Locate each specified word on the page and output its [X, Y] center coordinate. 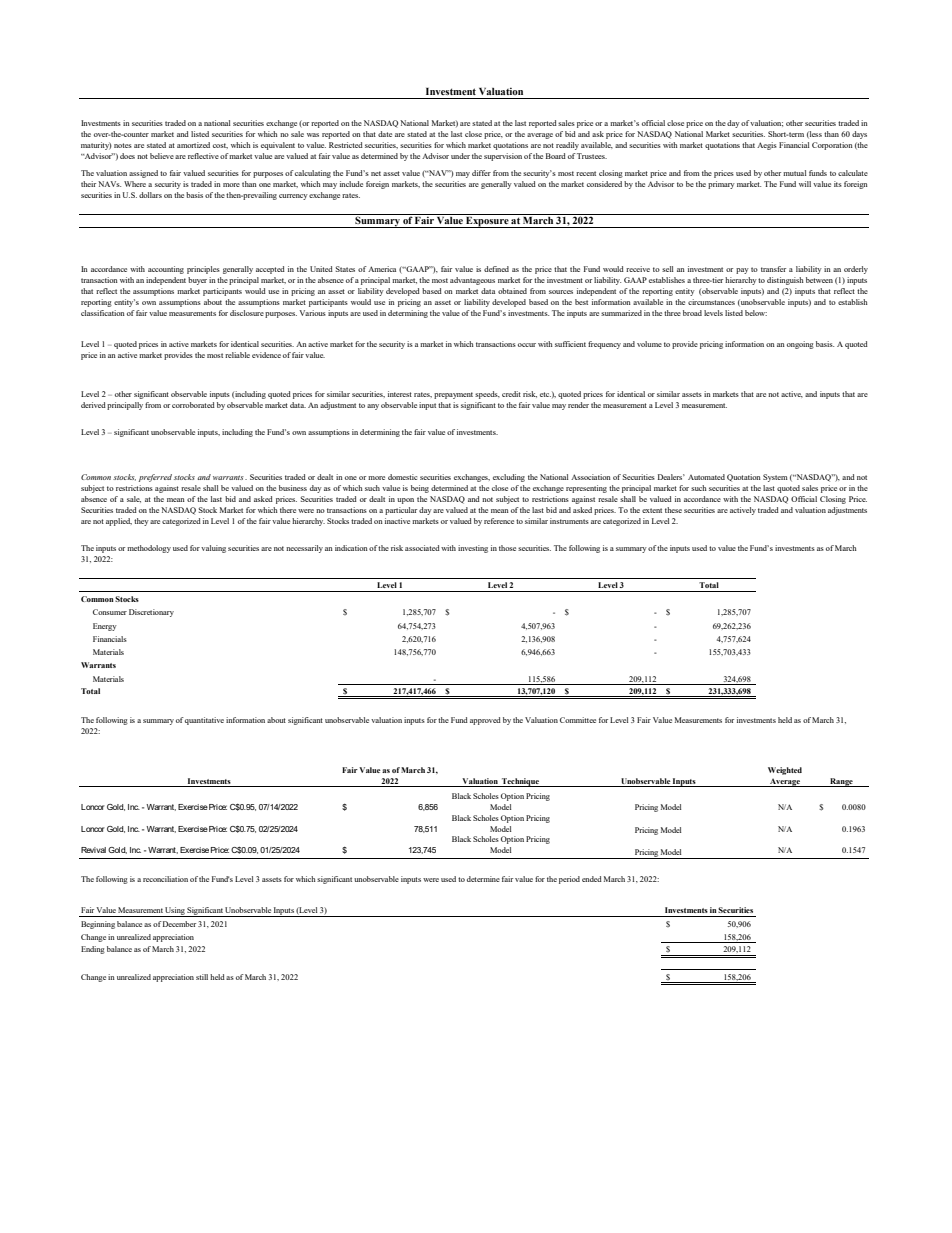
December [179, 924]
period [569, 880]
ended [592, 879]
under [460, 156]
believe [162, 156]
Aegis [767, 146]
